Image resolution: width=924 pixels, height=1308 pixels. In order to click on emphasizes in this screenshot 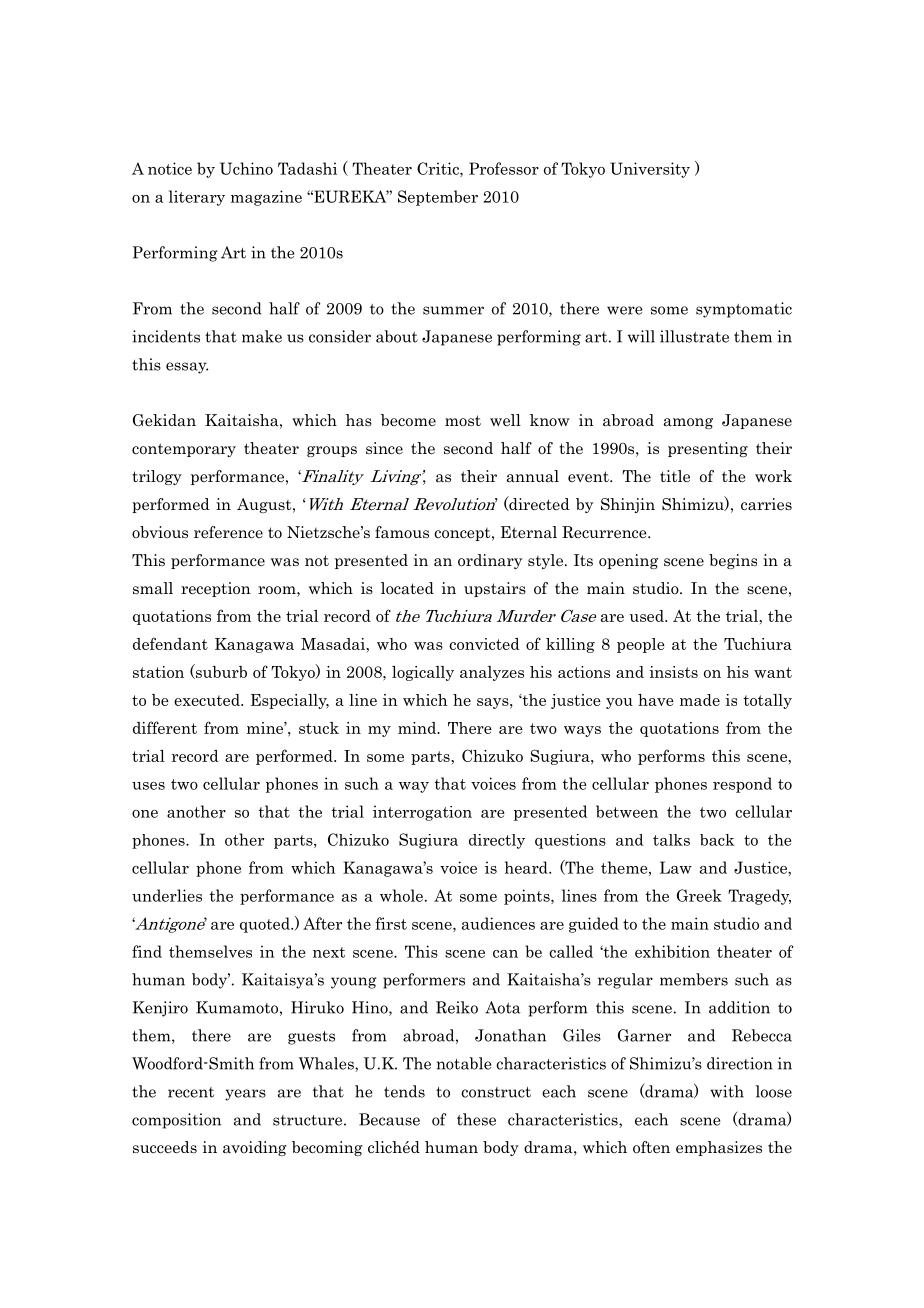, I will do `click(719, 1148)`.
